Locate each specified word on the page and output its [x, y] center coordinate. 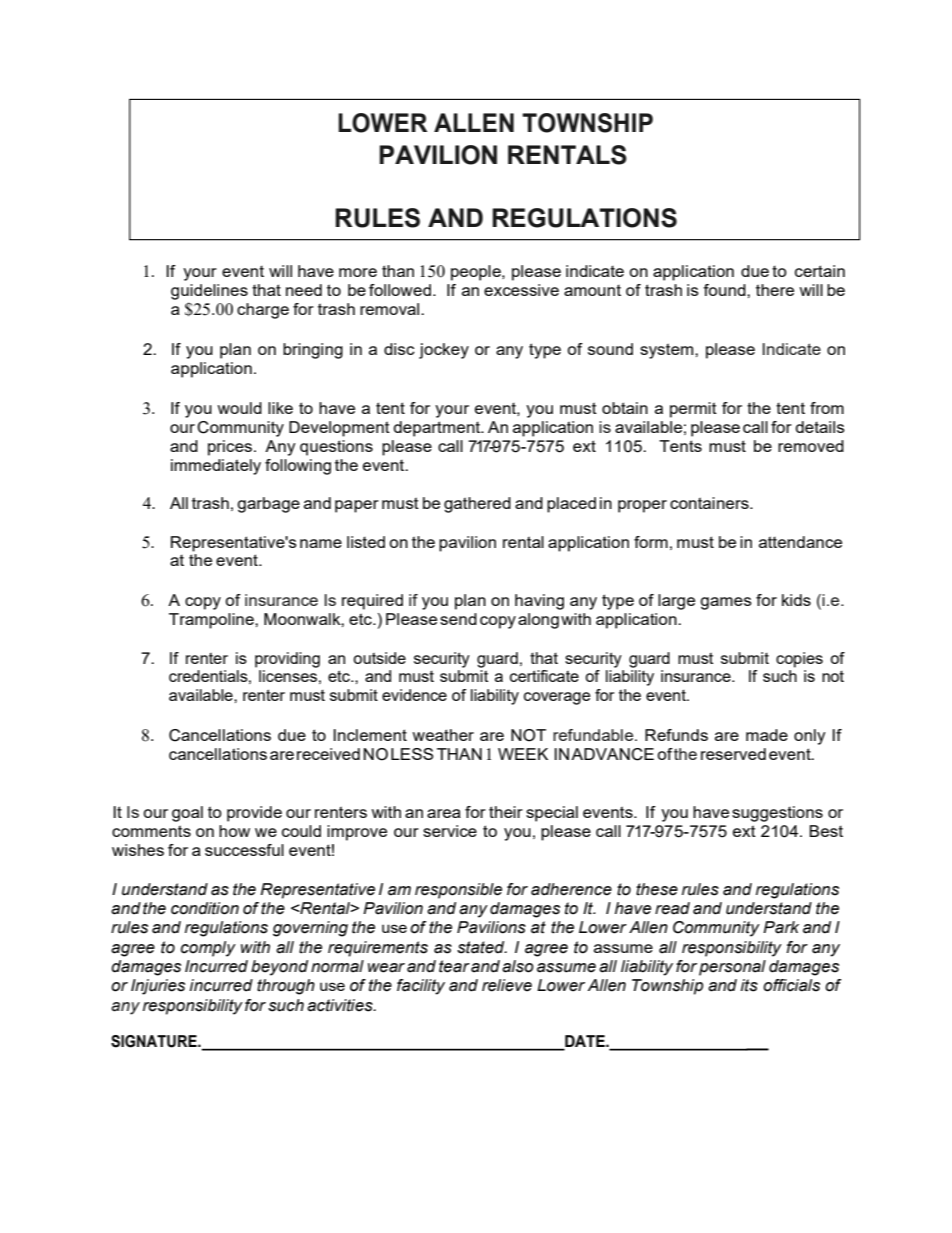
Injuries [158, 987]
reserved [733, 754]
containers [710, 503]
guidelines [209, 292]
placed [571, 505]
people [477, 273]
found [725, 290]
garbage [268, 505]
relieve [507, 985]
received [328, 754]
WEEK [523, 754]
